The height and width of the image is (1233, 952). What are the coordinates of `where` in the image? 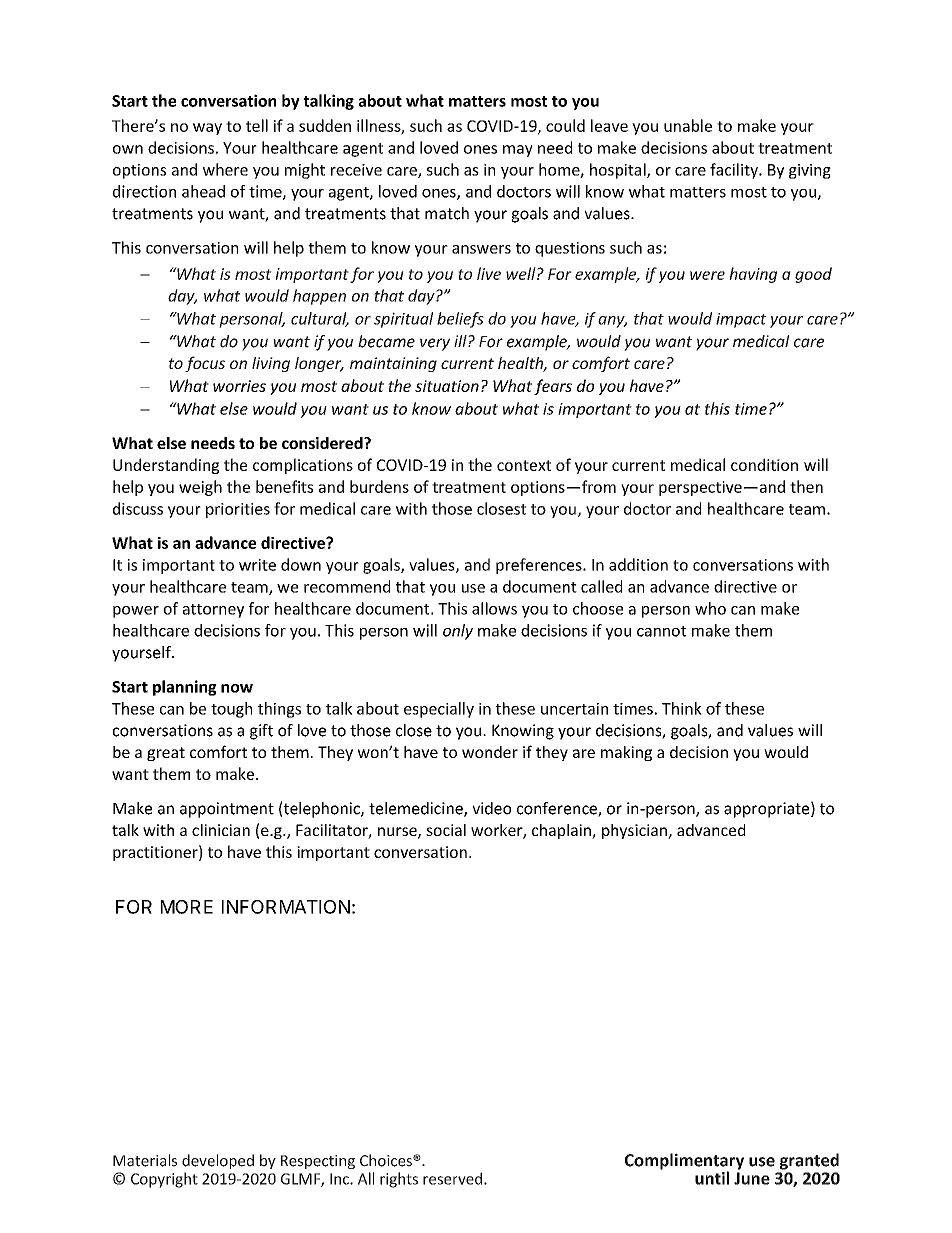 It's located at (225, 169).
